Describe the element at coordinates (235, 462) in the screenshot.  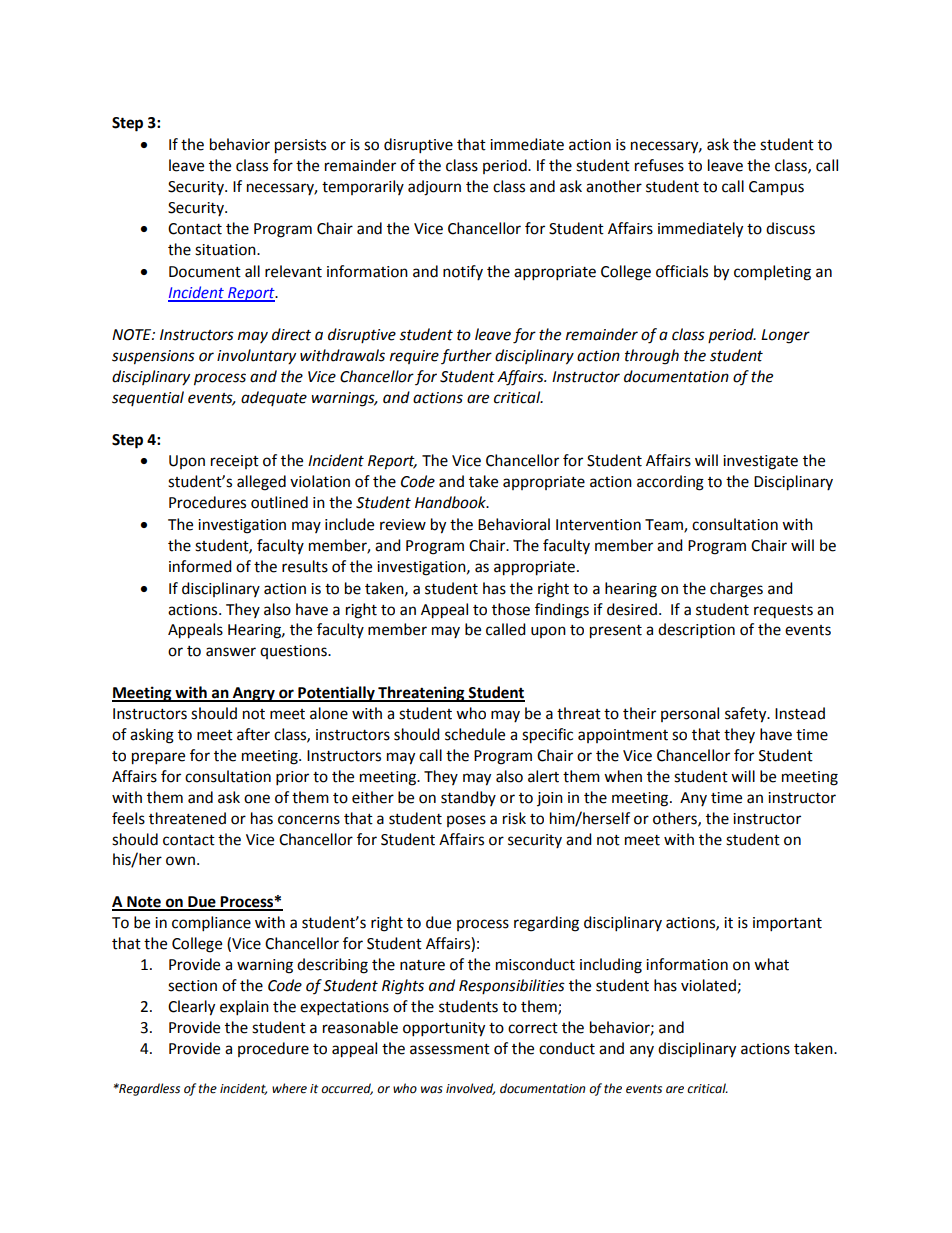
I see `receipt` at that location.
